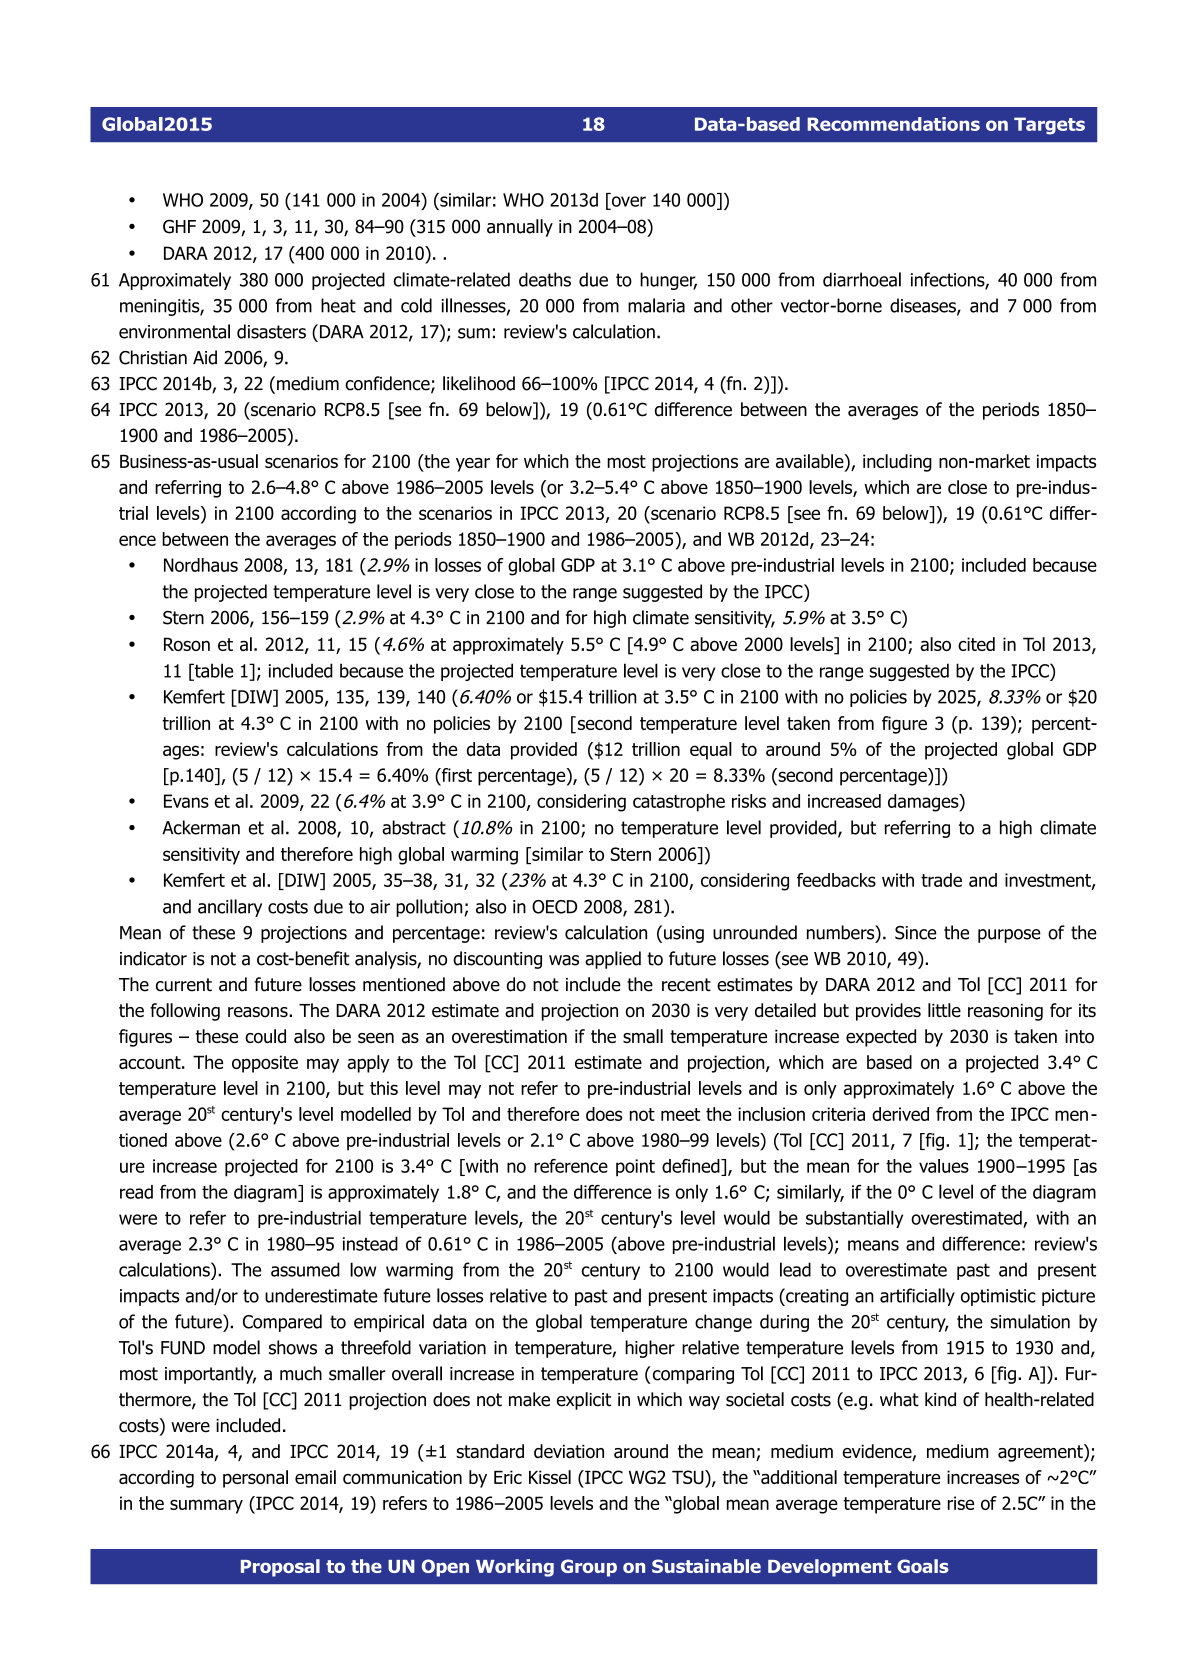 The width and height of the document is (1187, 1680). Describe the element at coordinates (941, 880) in the document. I see `trade` at that location.
